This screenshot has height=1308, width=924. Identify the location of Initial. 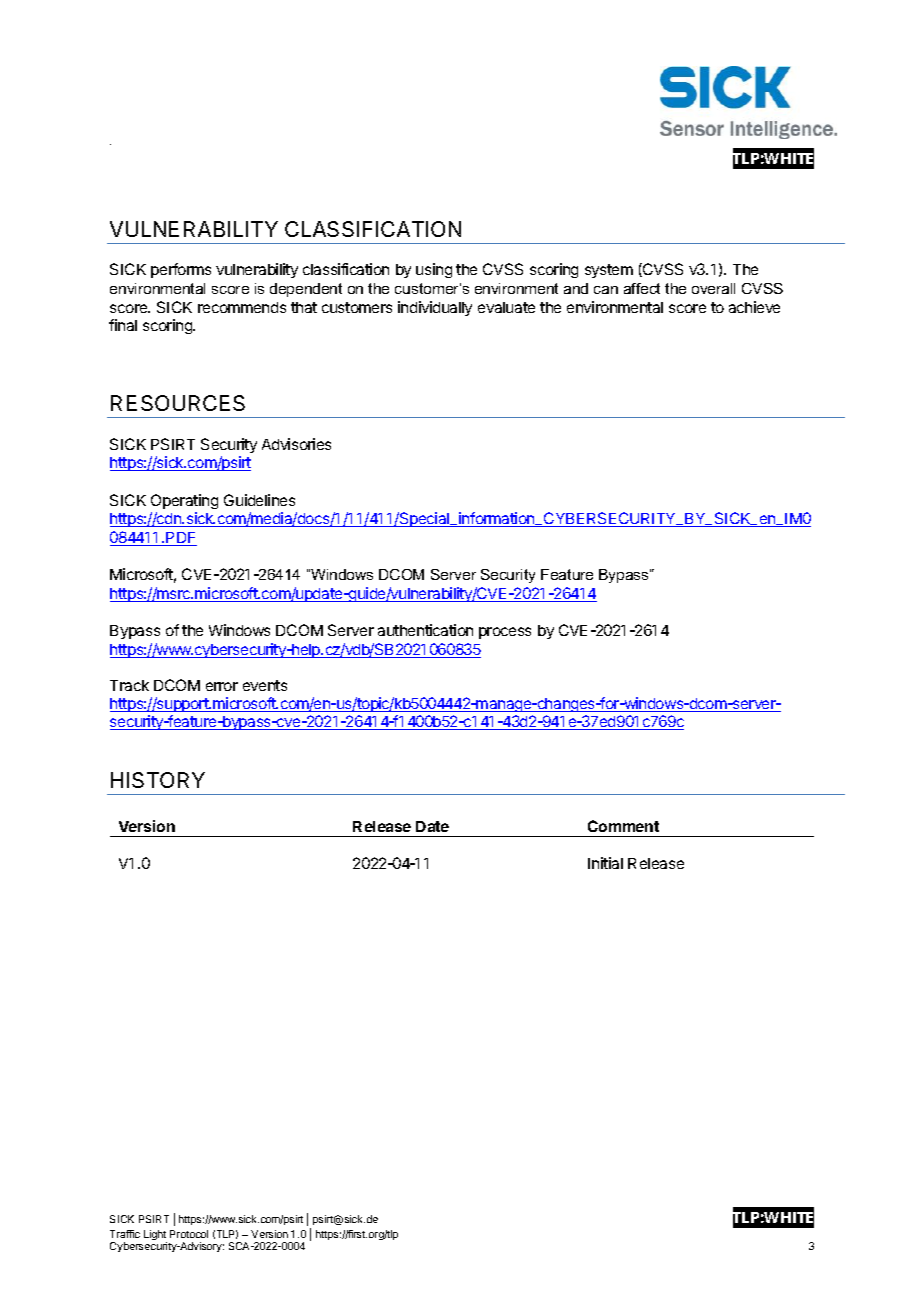
(605, 863).
